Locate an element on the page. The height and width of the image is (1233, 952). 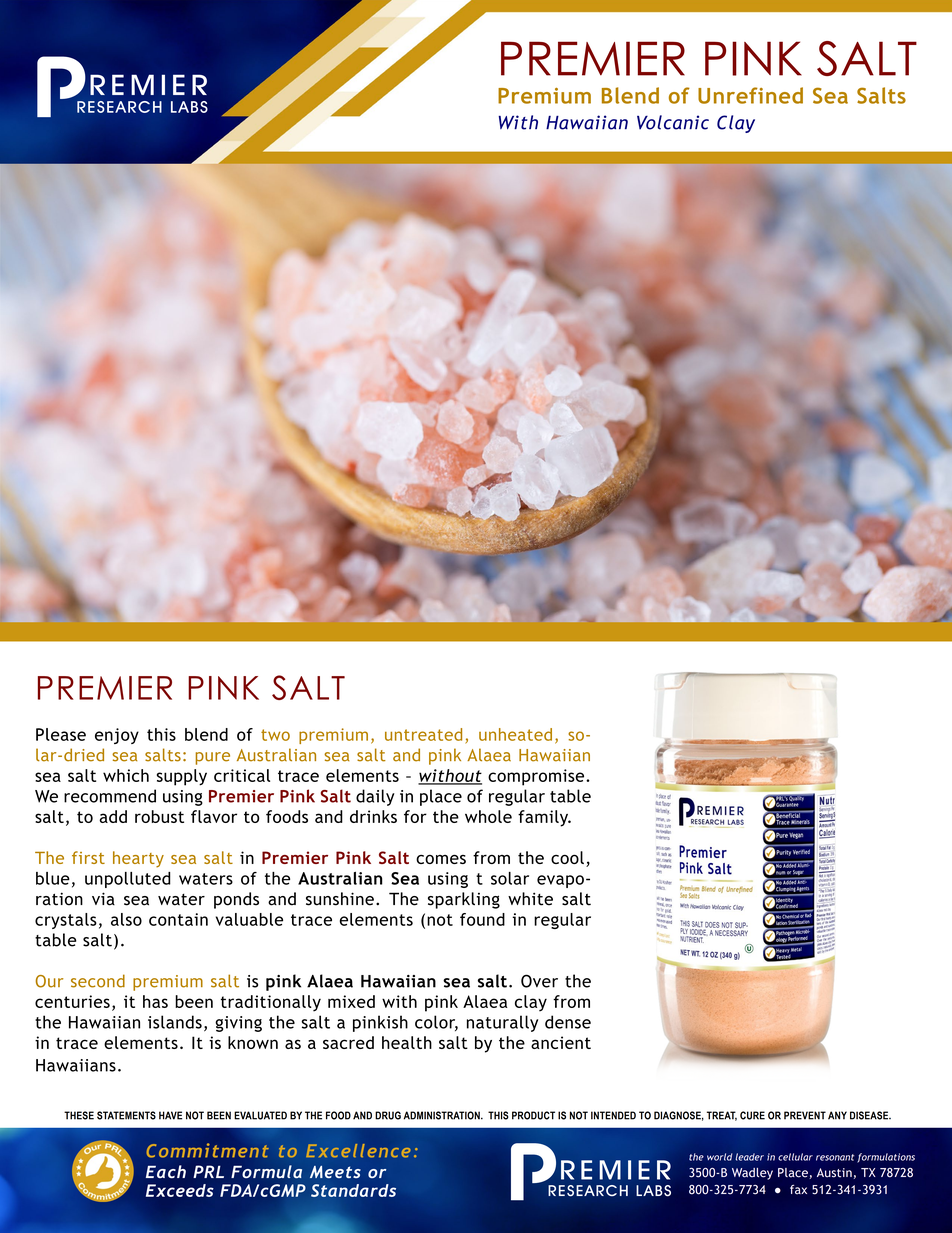
compromise is located at coordinates (537, 777).
